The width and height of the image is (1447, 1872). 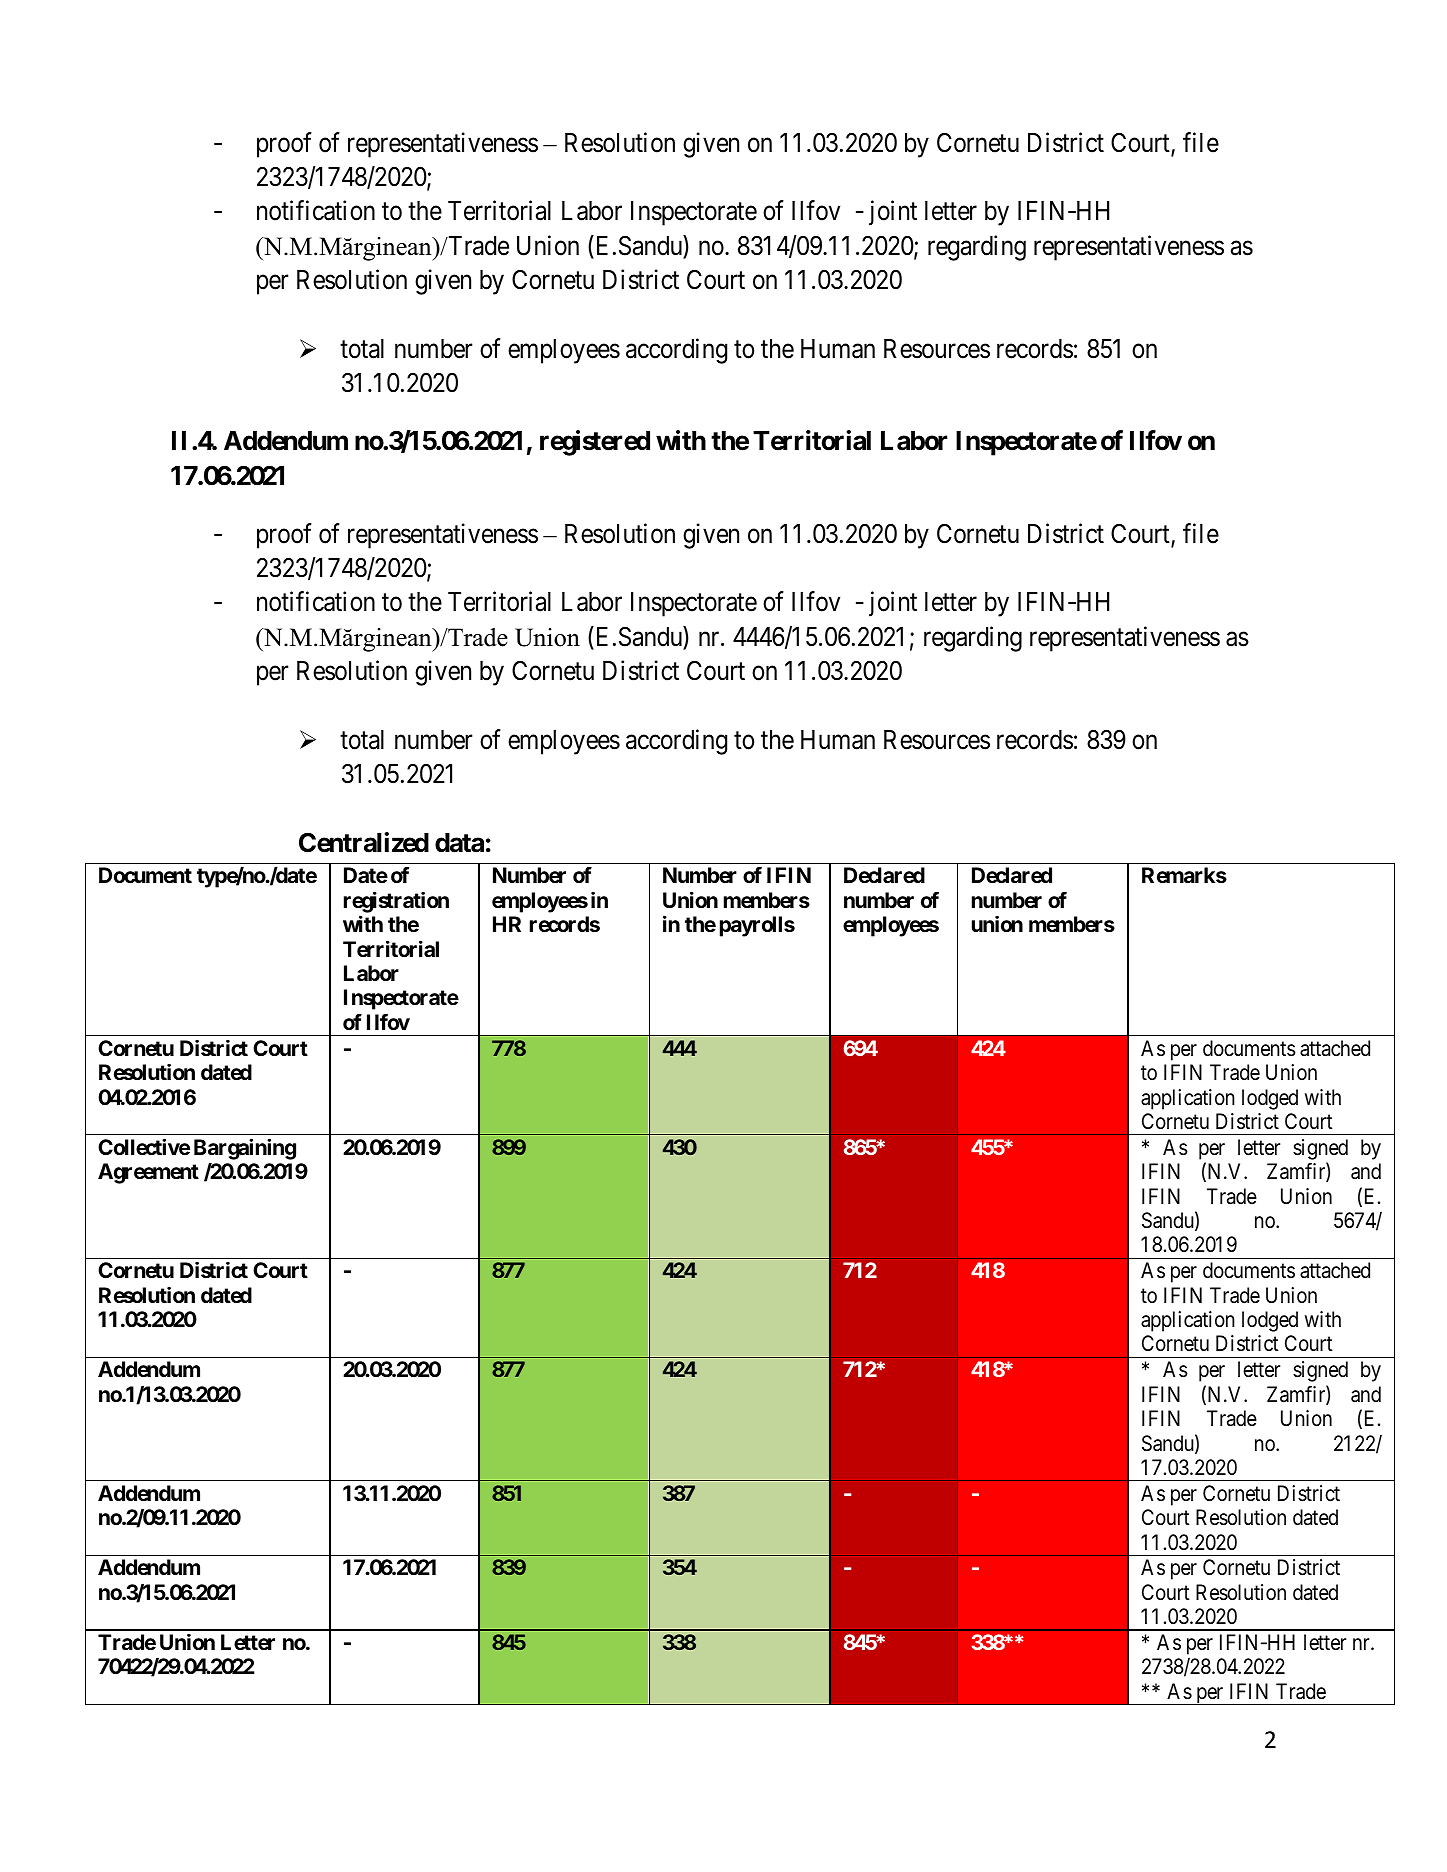 I want to click on registered, so click(x=595, y=443).
